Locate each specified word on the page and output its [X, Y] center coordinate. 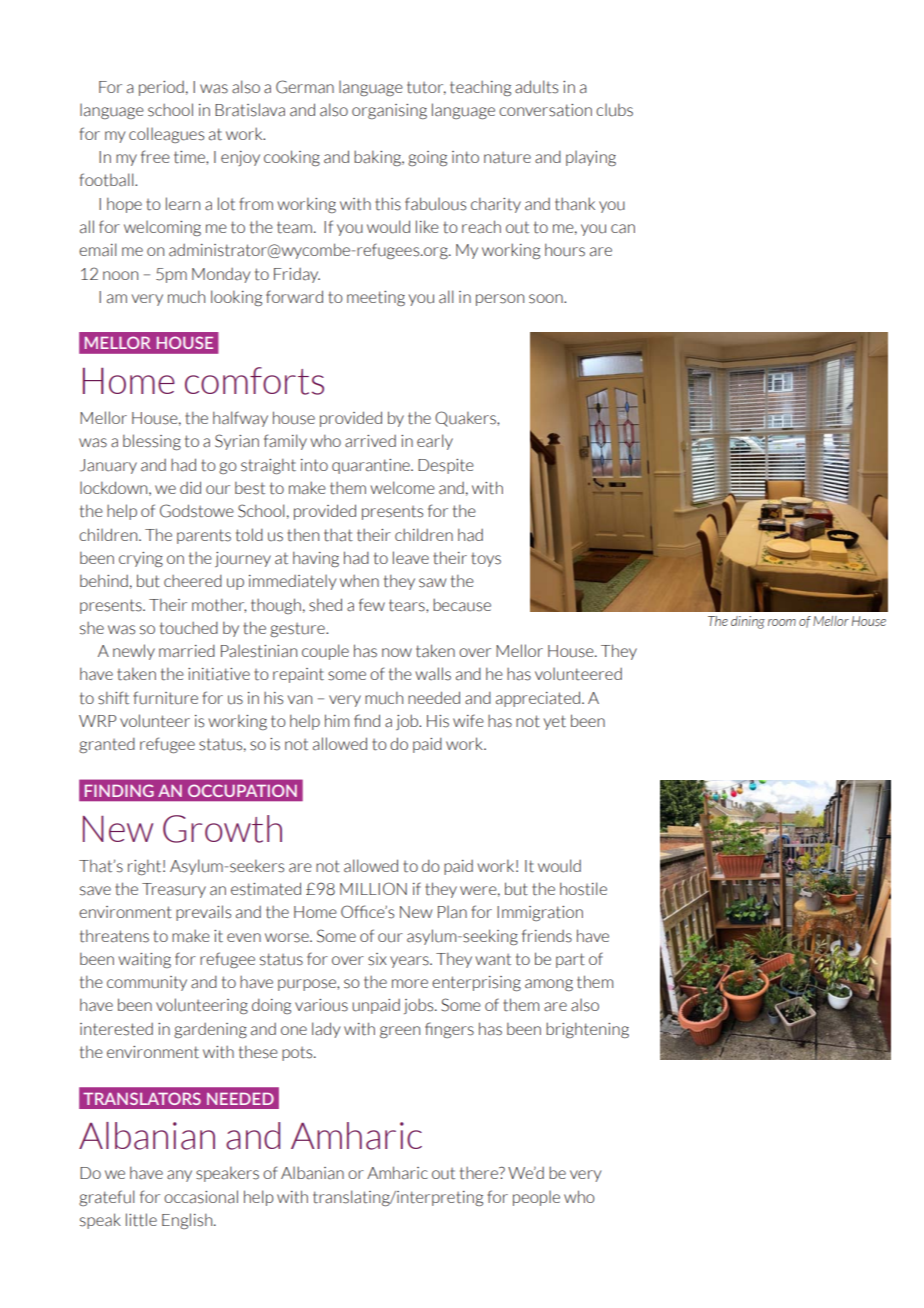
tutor [426, 88]
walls [433, 674]
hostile [583, 889]
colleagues [166, 135]
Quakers [466, 419]
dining [748, 622]
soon [547, 299]
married [187, 651]
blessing [152, 442]
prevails [203, 913]
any [179, 1176]
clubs [614, 110]
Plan [452, 912]
